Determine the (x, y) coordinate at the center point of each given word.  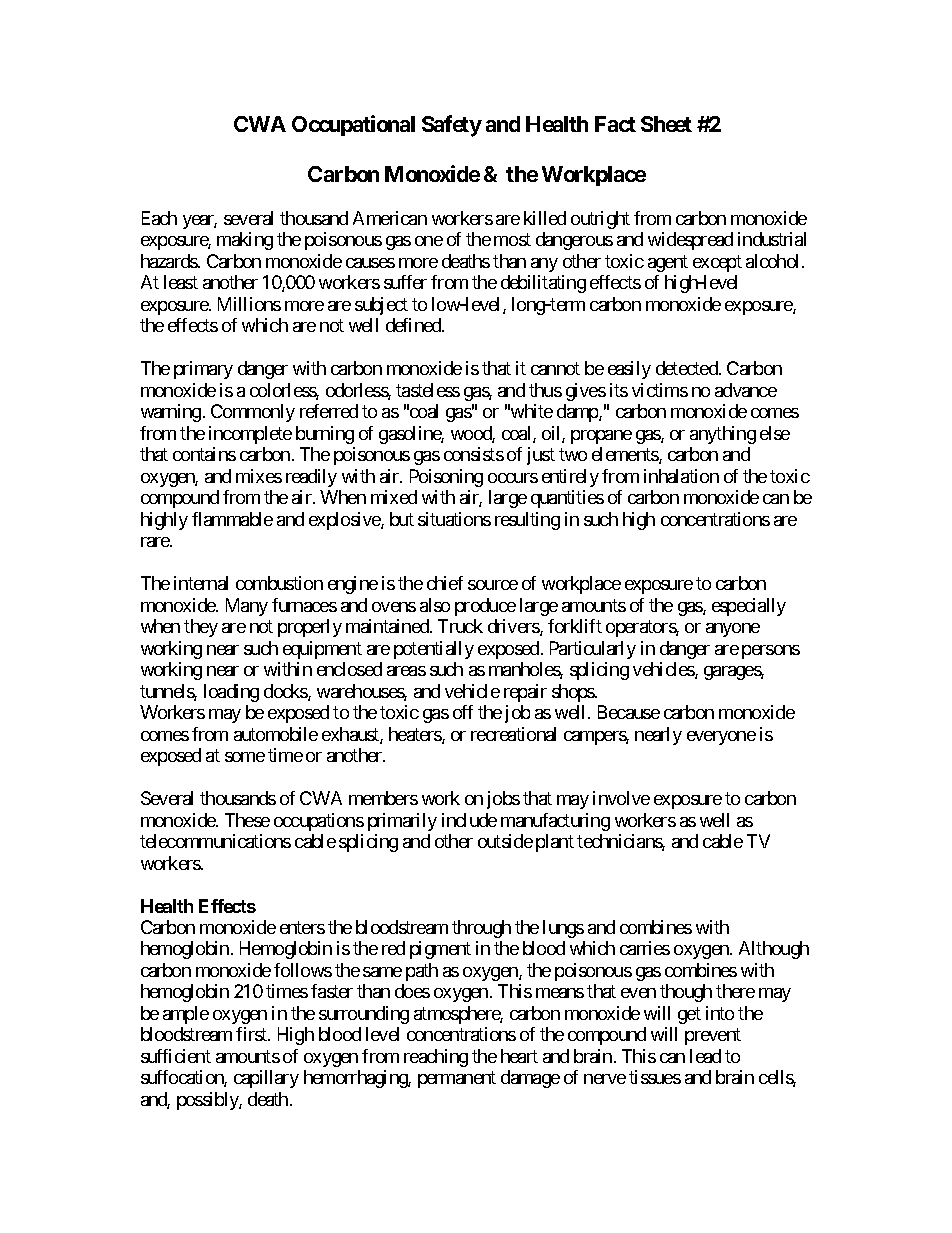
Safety (452, 126)
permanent (457, 1080)
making (245, 241)
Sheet (666, 124)
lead (705, 1056)
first (252, 1034)
